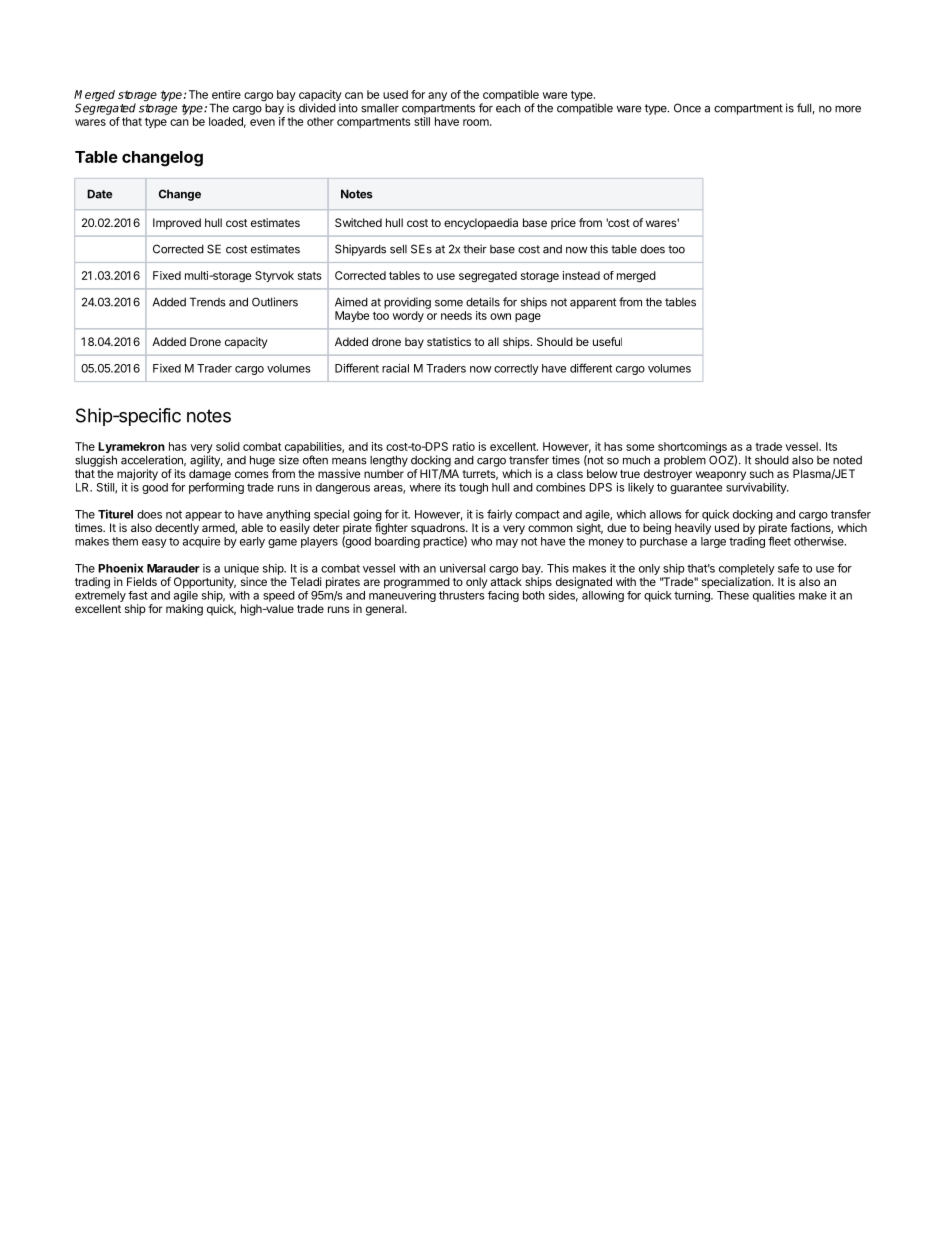  Describe the element at coordinates (210, 476) in the screenshot. I see `damage` at that location.
